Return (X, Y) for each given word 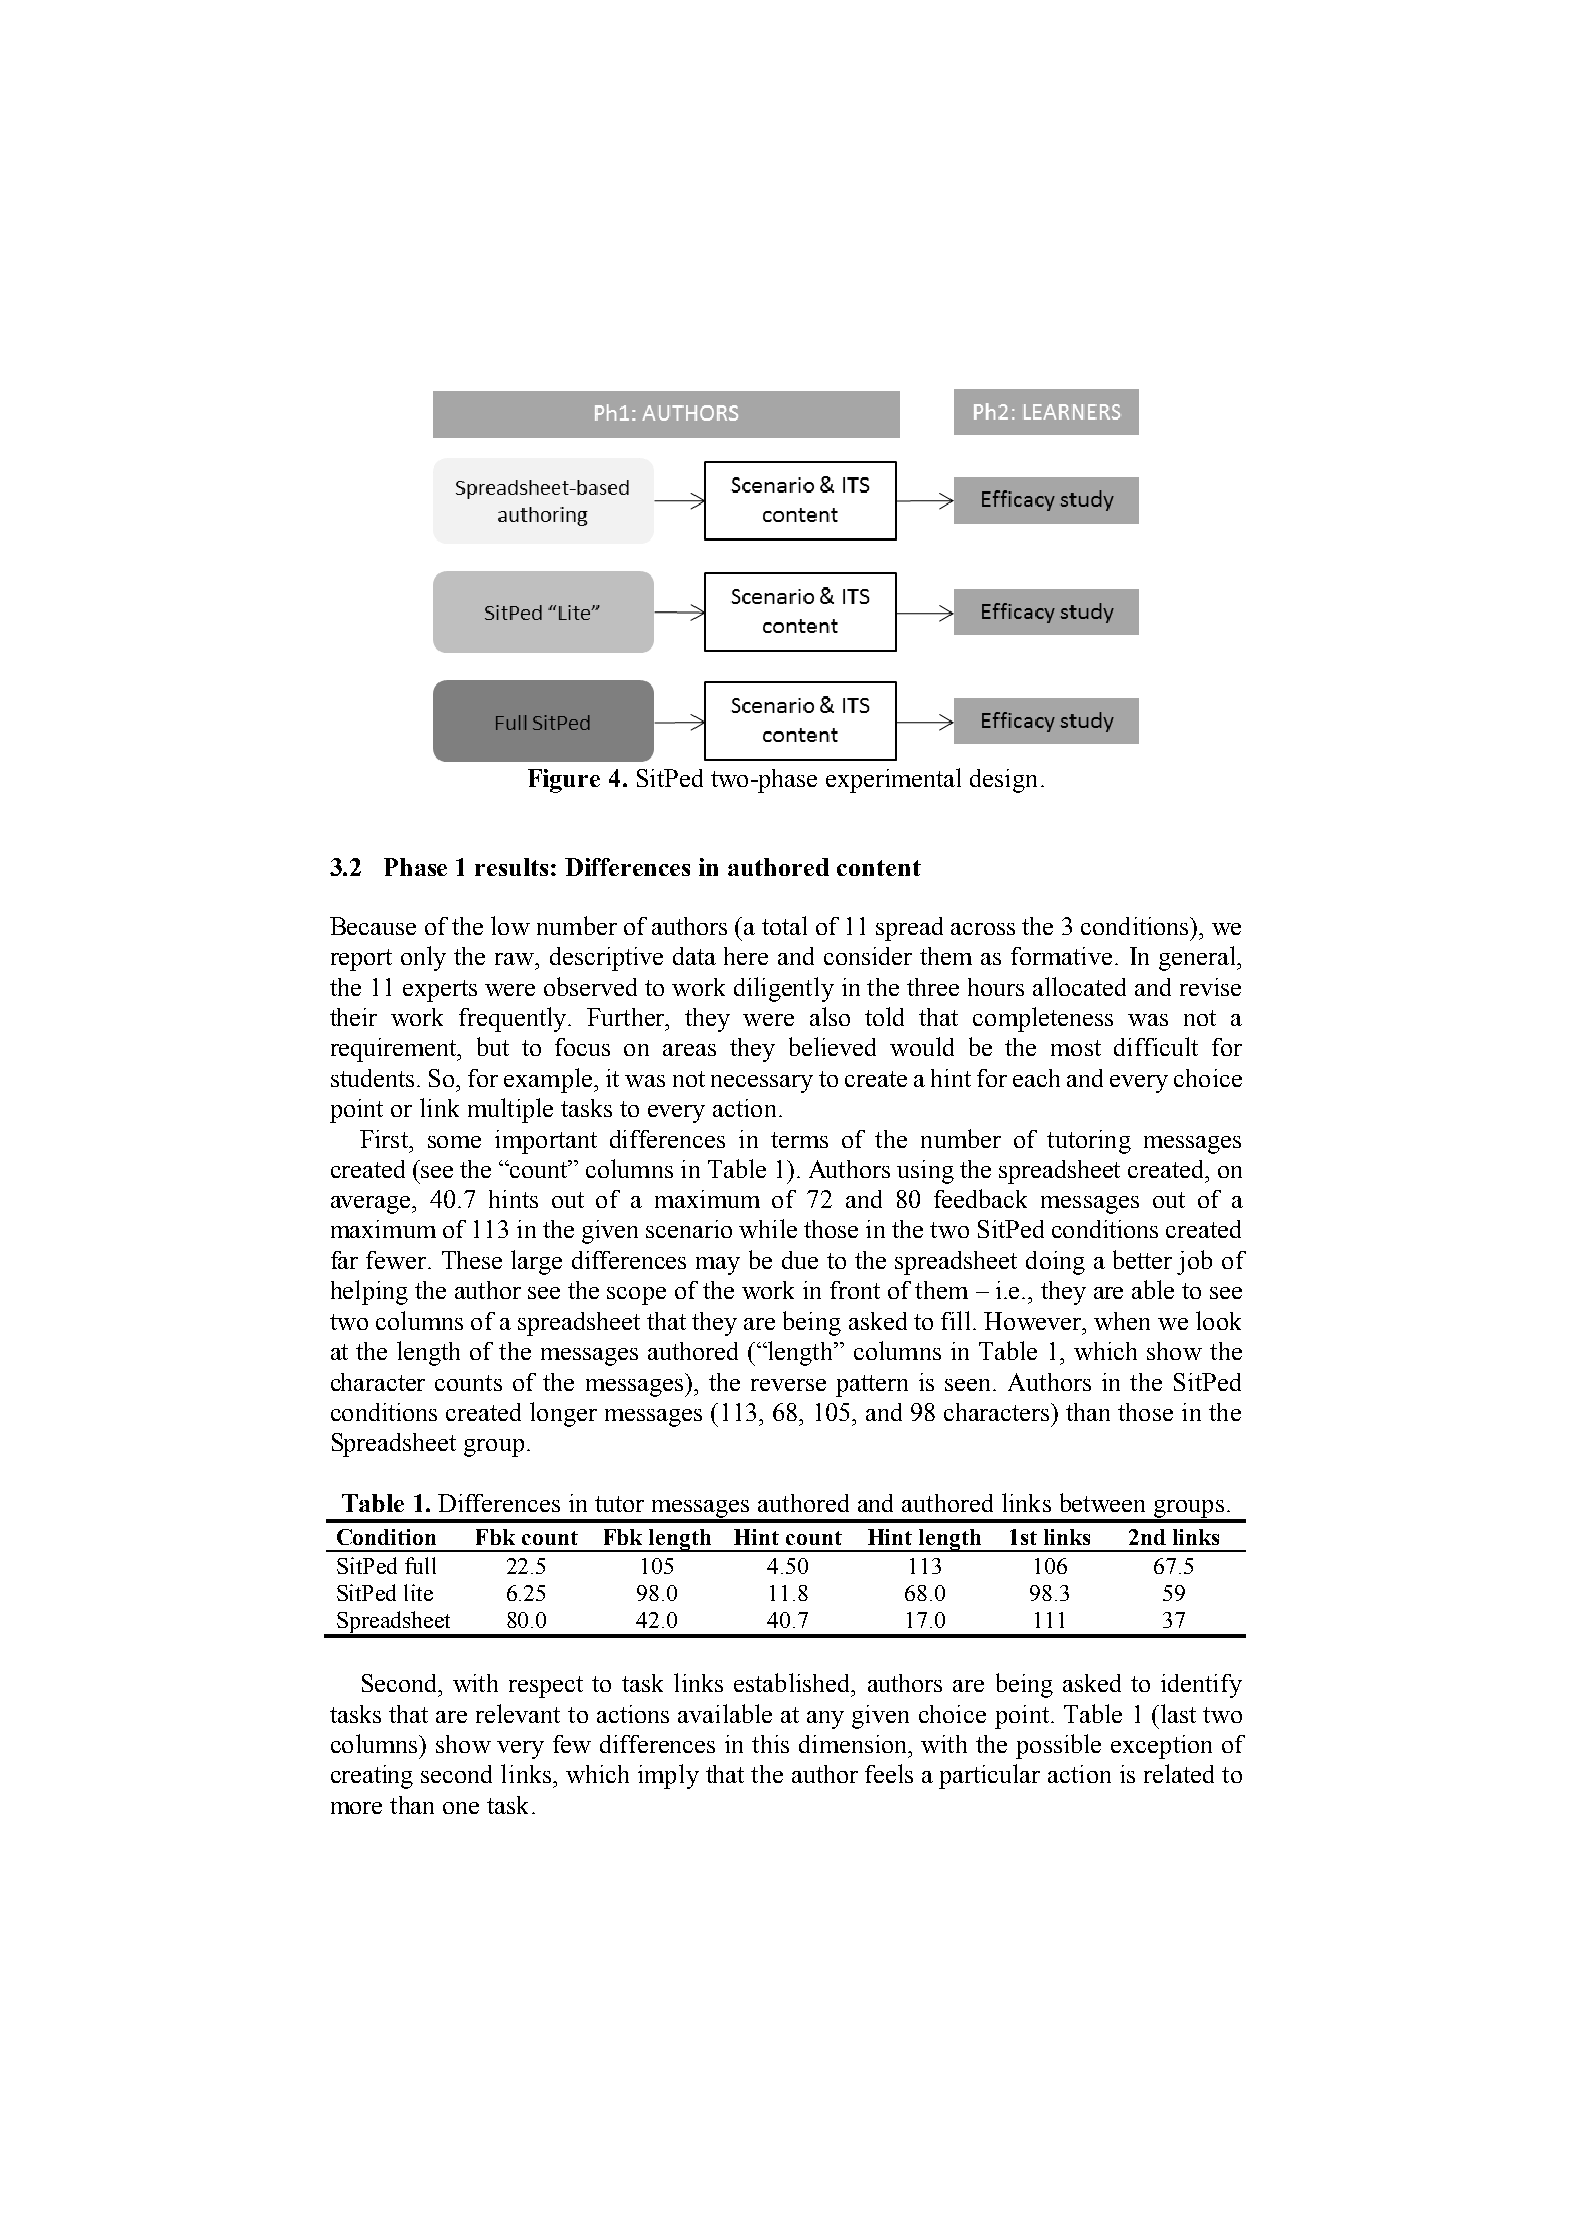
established (793, 1682)
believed (832, 1046)
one (461, 1808)
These (472, 1260)
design (1003, 781)
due (800, 1260)
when (1122, 1321)
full (420, 1565)
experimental (893, 780)
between (1102, 1502)
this (770, 1744)
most (1076, 1048)
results (511, 867)
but (493, 1046)
